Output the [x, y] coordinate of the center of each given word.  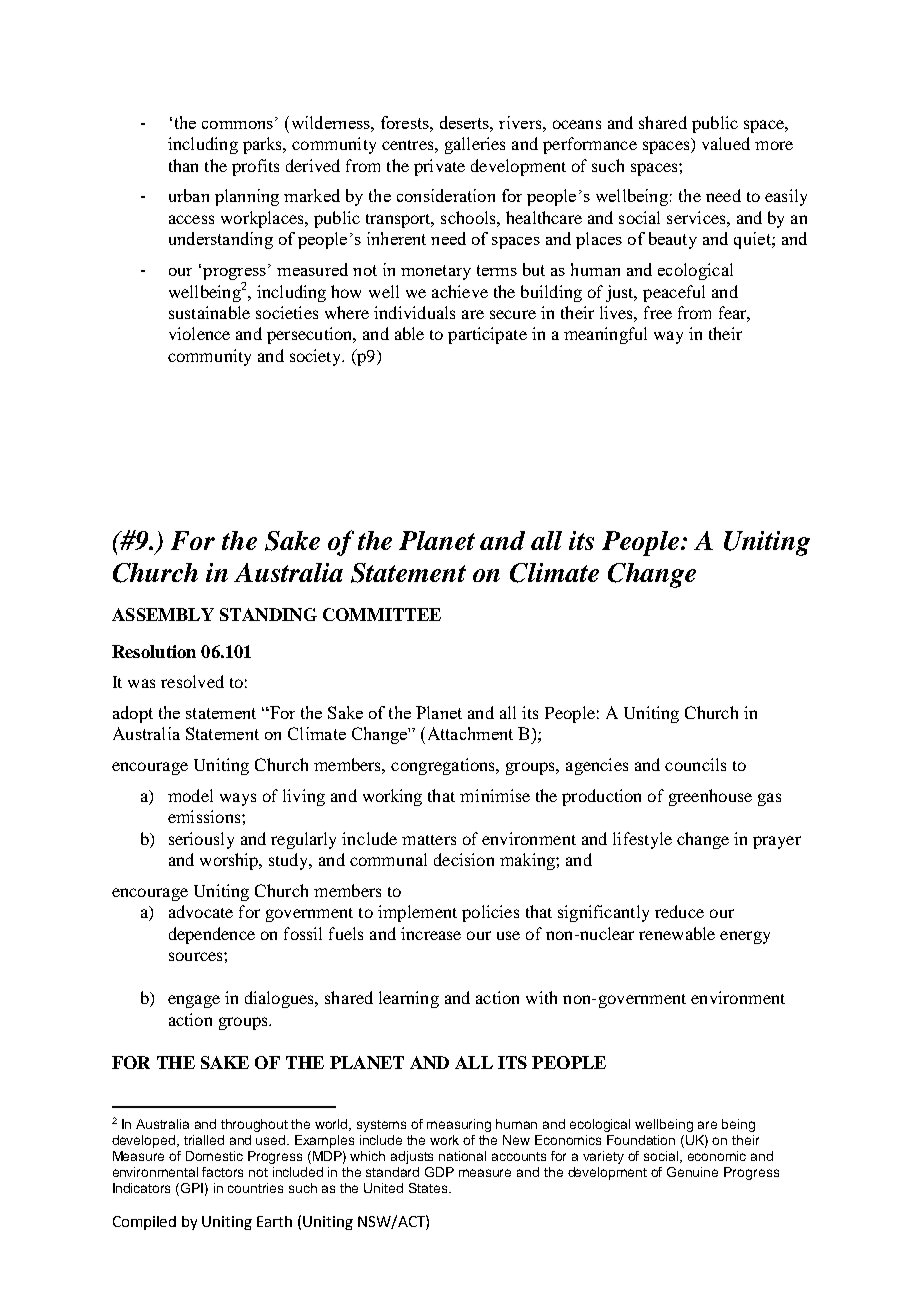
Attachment [468, 733]
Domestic [214, 1156]
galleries [475, 145]
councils [695, 764]
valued [726, 143]
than [183, 165]
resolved [192, 681]
